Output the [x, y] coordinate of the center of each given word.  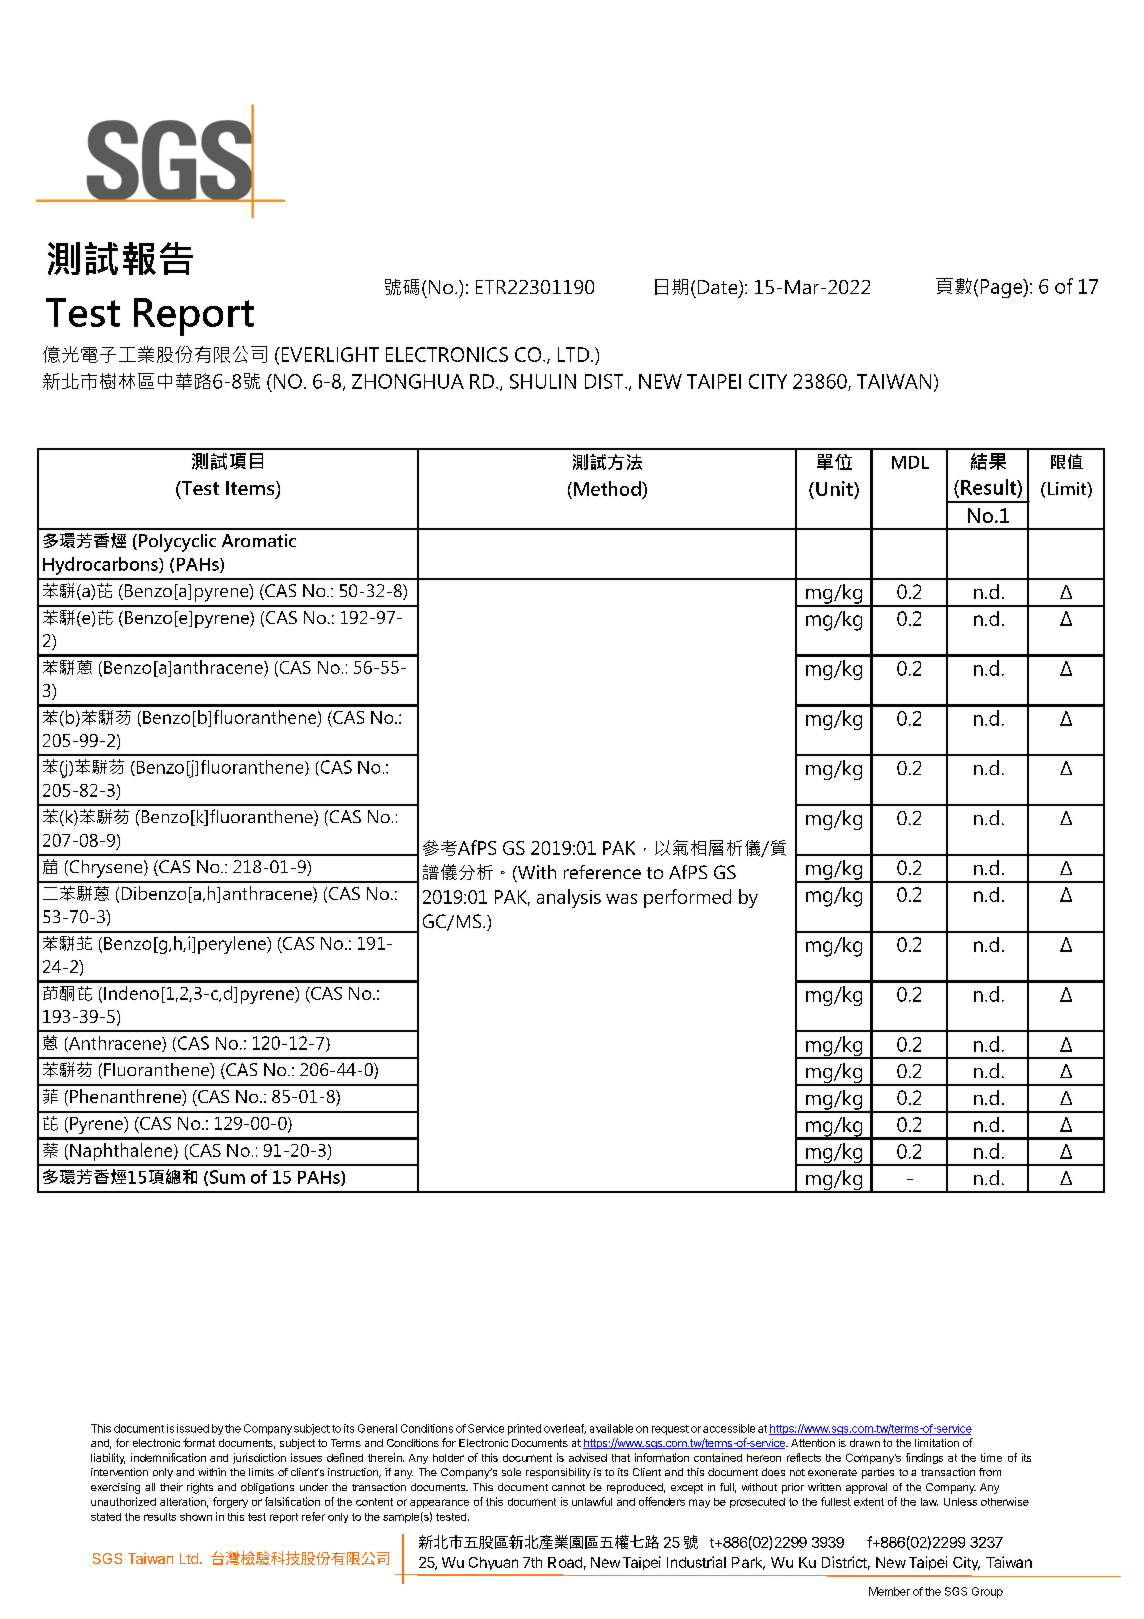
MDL [910, 462]
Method [608, 488]
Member [889, 1591]
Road [565, 1562]
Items [251, 489]
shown [196, 1517]
